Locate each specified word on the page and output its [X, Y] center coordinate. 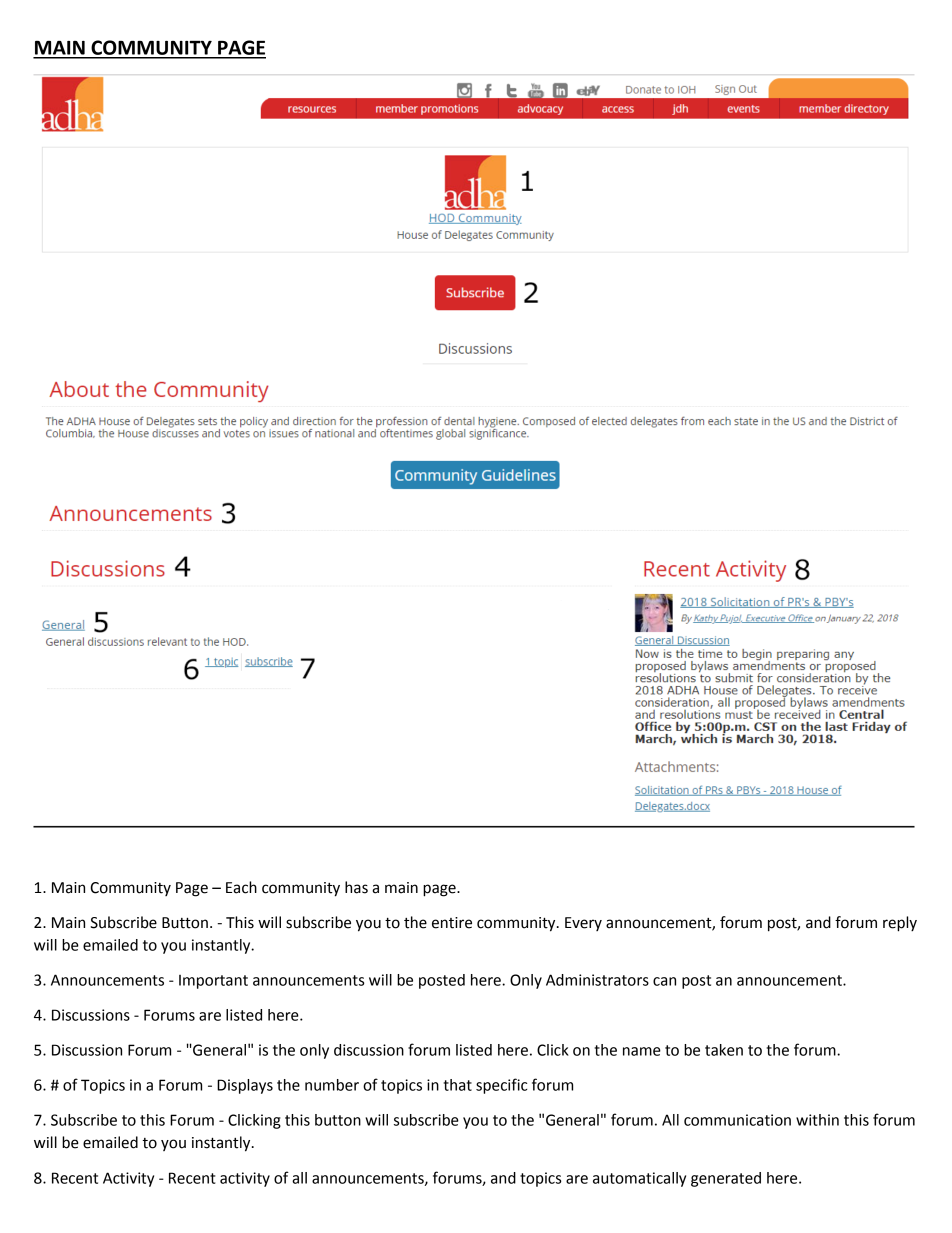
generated [726, 1179]
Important [213, 982]
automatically [639, 1179]
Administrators [597, 980]
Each [241, 887]
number [332, 1085]
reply [900, 924]
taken [724, 1050]
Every [583, 924]
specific [501, 1086]
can [664, 981]
